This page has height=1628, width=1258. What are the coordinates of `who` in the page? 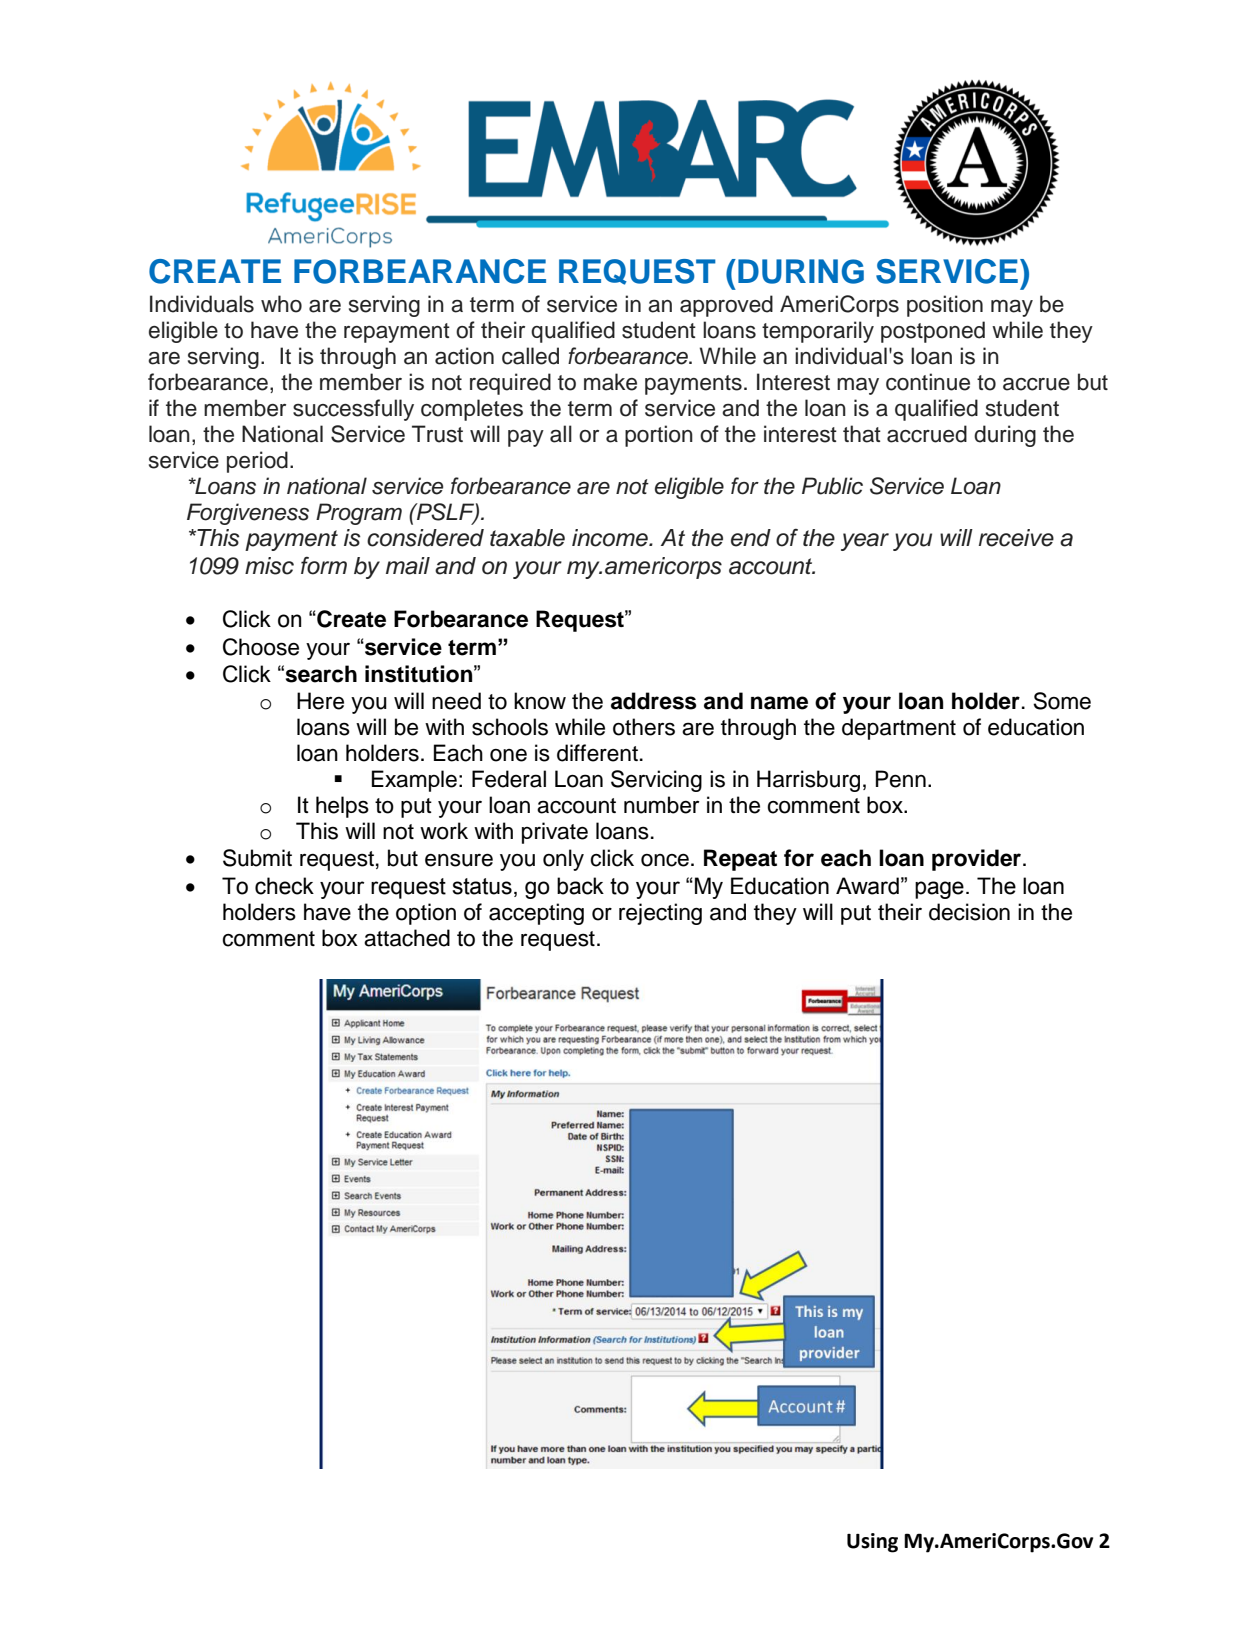 It's located at (281, 304).
